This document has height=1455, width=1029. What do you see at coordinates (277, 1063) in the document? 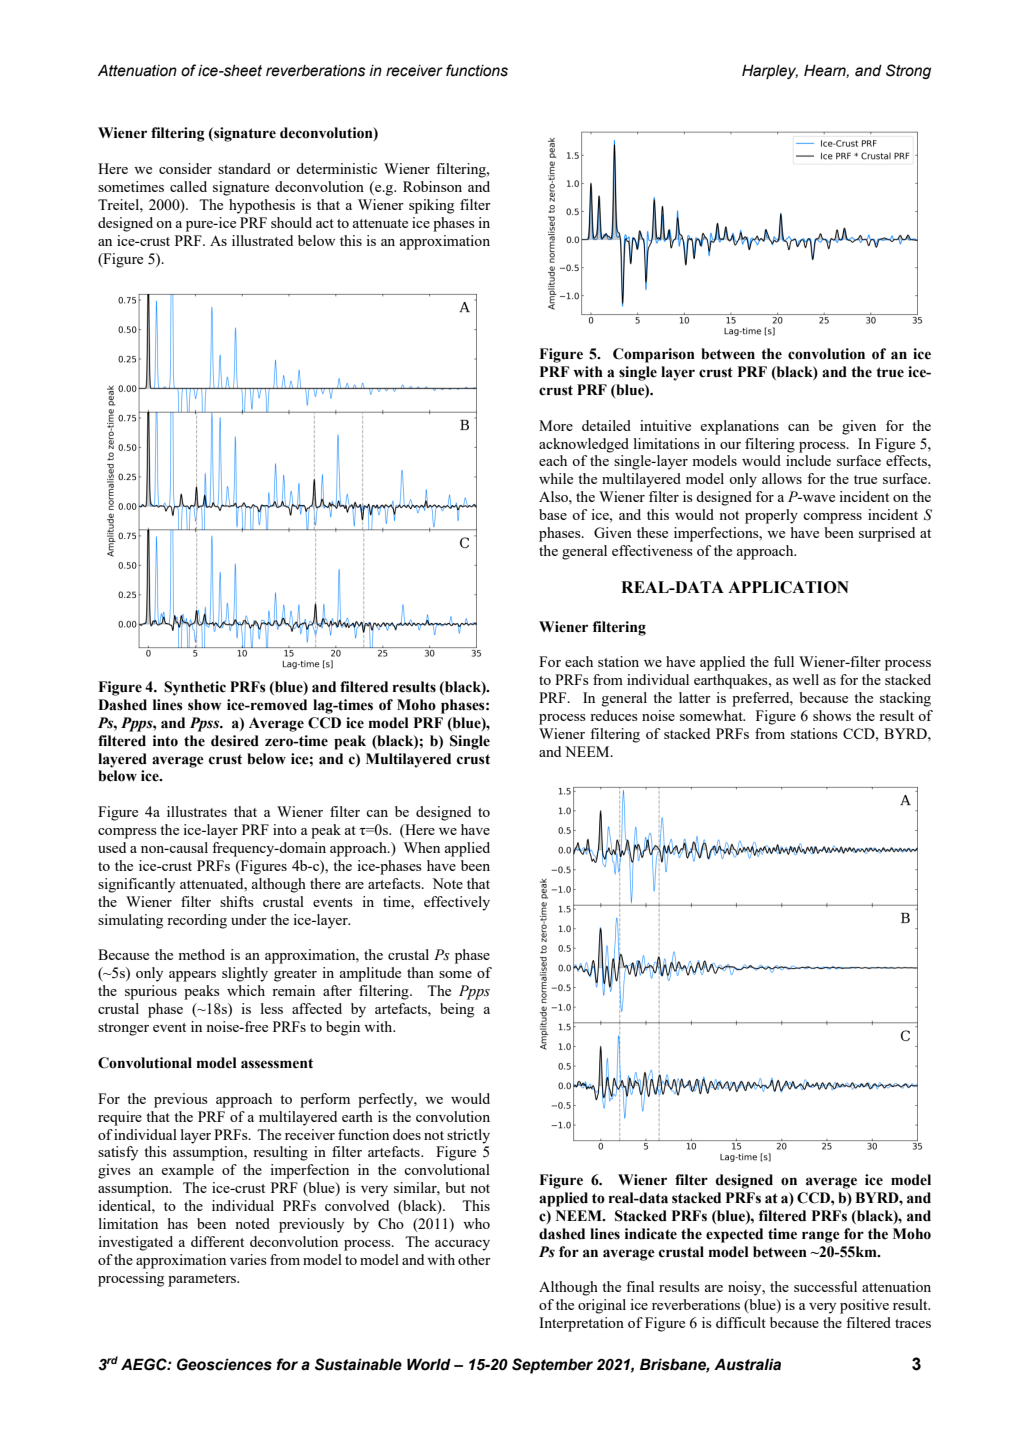
I see `assessment` at bounding box center [277, 1063].
